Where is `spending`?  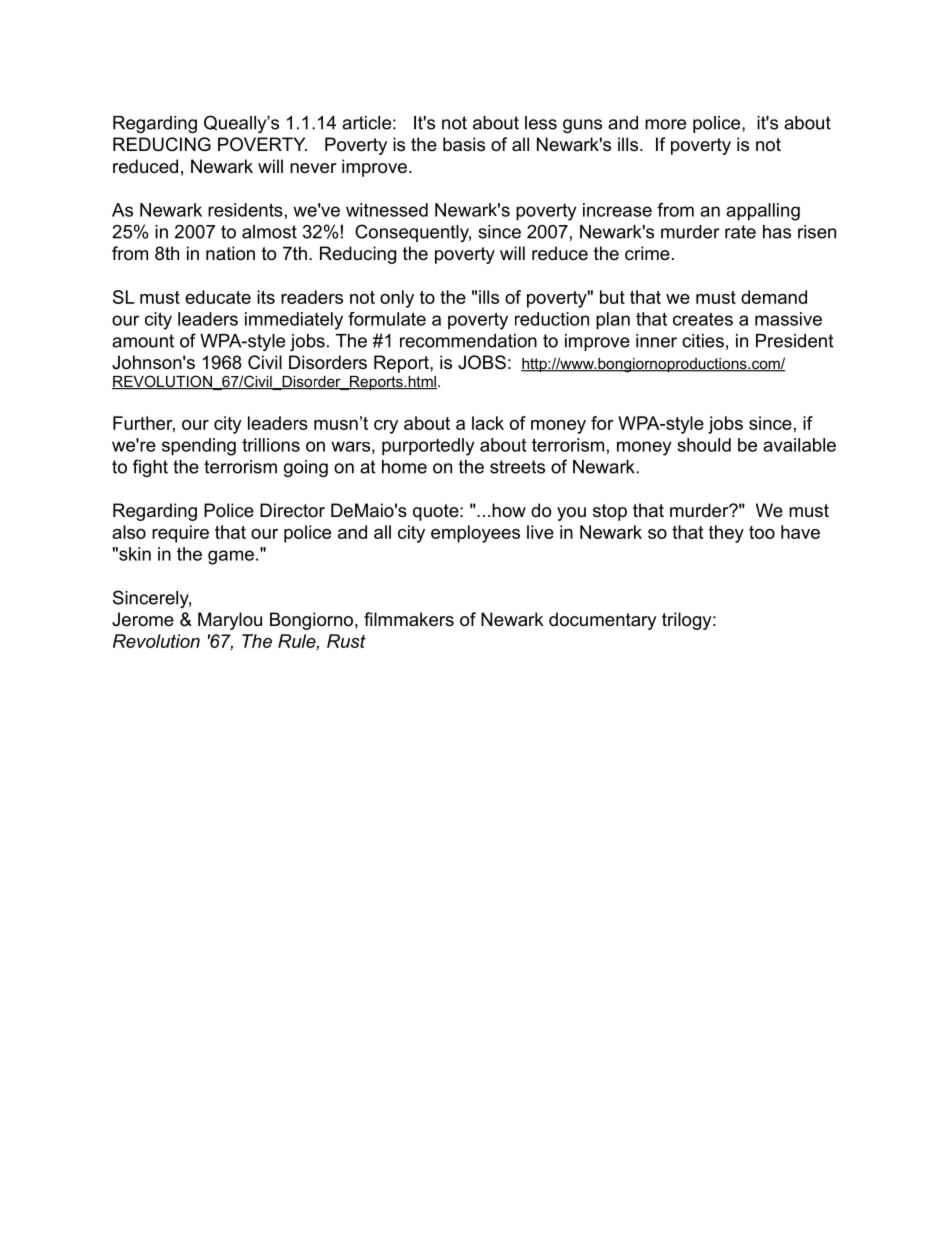 spending is located at coordinates (199, 447).
